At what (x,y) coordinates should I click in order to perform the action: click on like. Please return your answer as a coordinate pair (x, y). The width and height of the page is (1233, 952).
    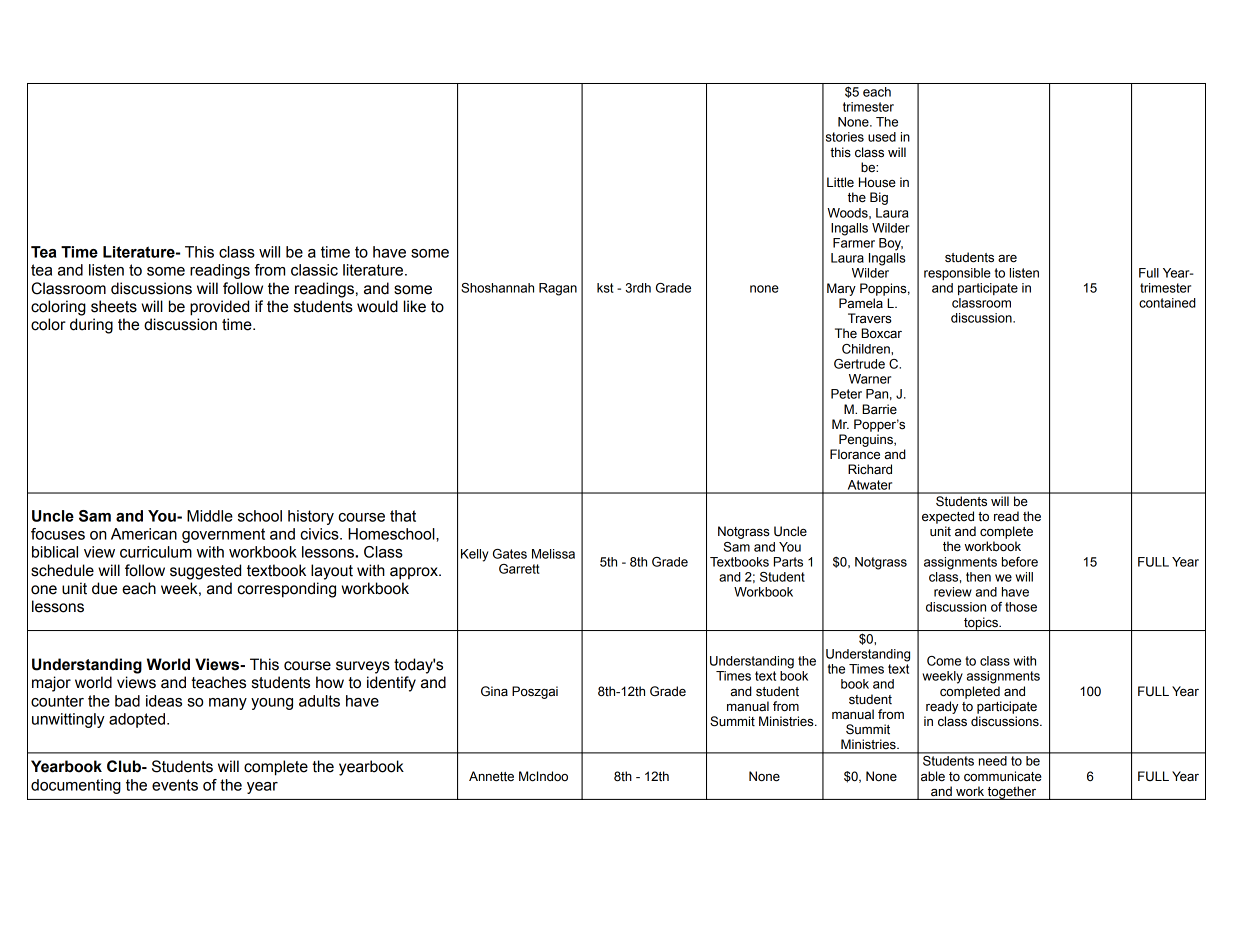
    Looking at the image, I should click on (415, 306).
